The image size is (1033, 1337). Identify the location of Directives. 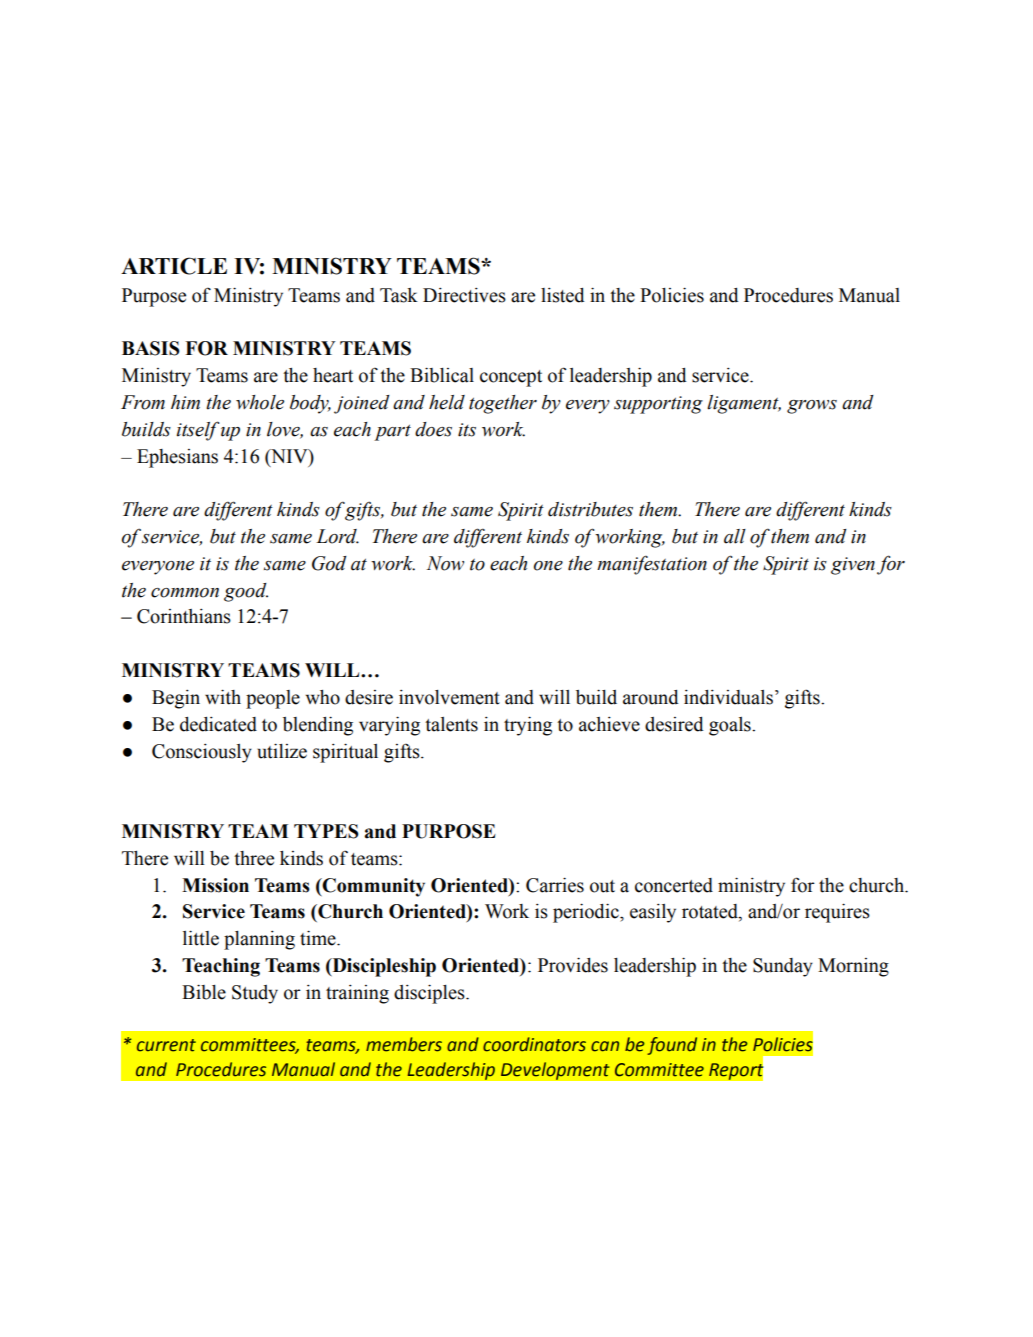
(464, 295).
